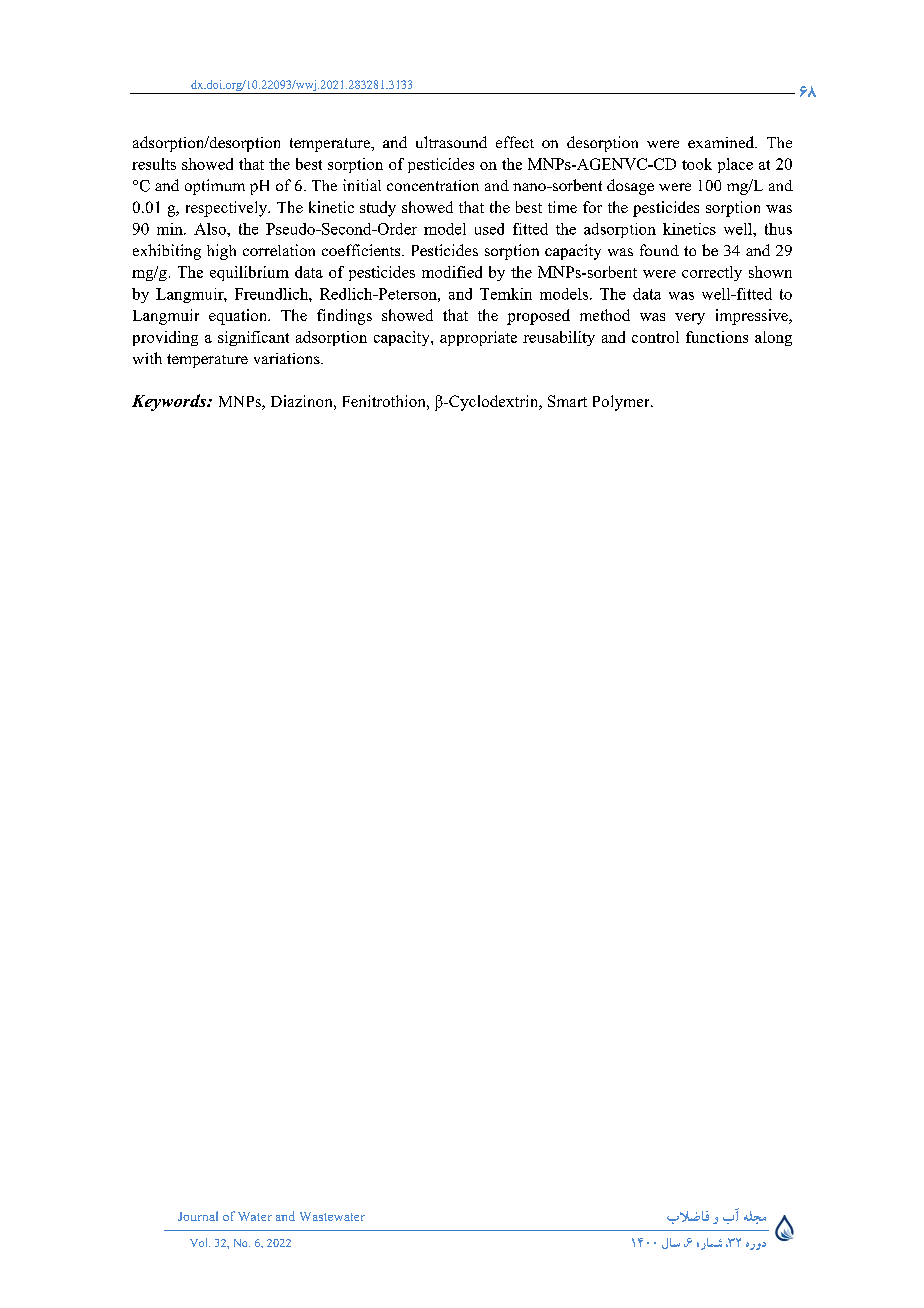  What do you see at coordinates (170, 402) in the document?
I see `Keywords` at bounding box center [170, 402].
